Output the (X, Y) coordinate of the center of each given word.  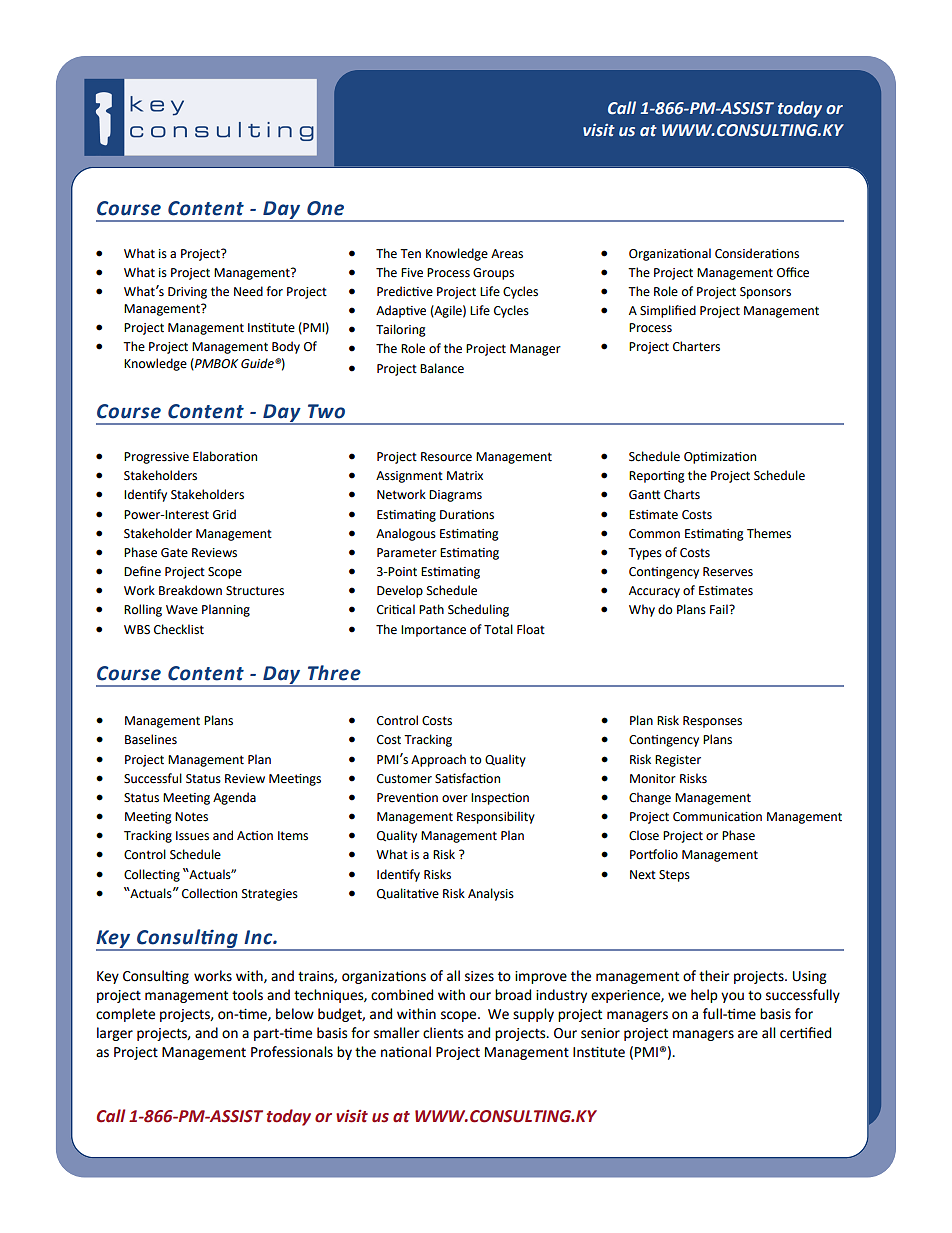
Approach (438, 760)
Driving (187, 293)
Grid (224, 514)
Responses (712, 722)
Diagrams (455, 496)
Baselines (151, 739)
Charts (682, 494)
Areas (507, 254)
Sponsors (765, 293)
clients (443, 1033)
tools (247, 995)
